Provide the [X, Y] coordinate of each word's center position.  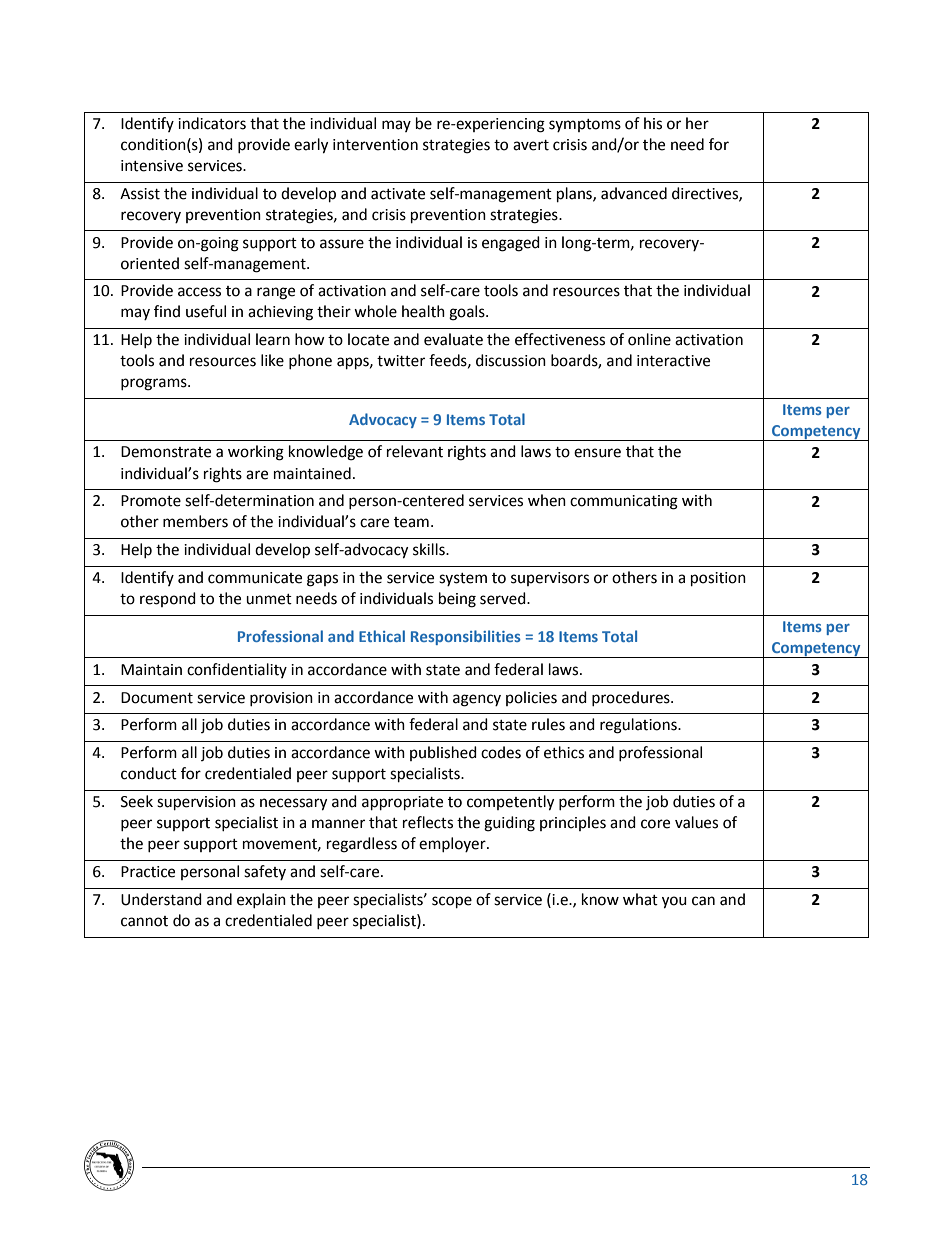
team [411, 522]
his [653, 123]
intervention [375, 145]
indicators [212, 123]
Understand [161, 899]
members [195, 521]
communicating [624, 502]
